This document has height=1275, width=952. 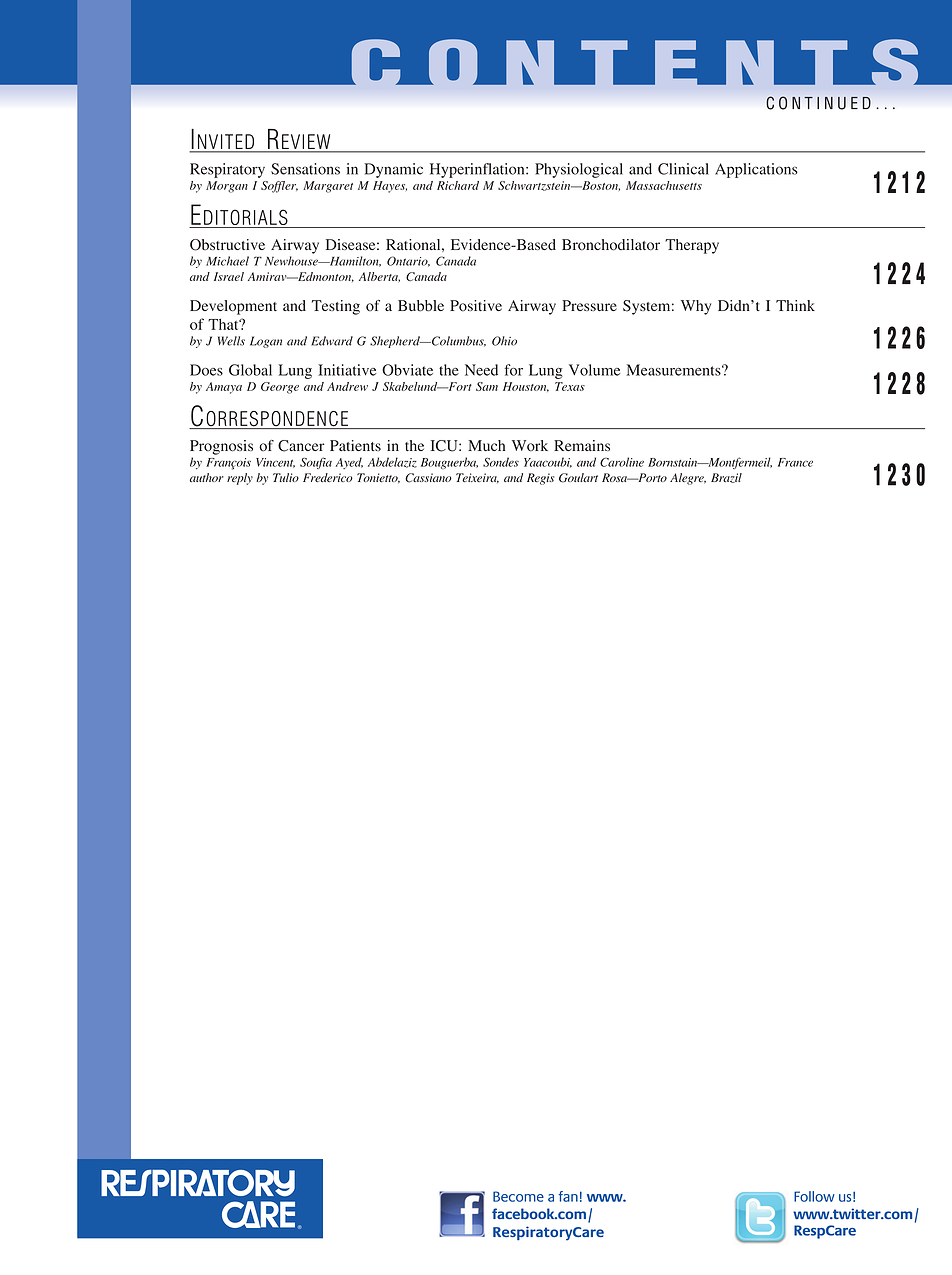 What do you see at coordinates (814, 1196) in the document?
I see `Follow` at bounding box center [814, 1196].
